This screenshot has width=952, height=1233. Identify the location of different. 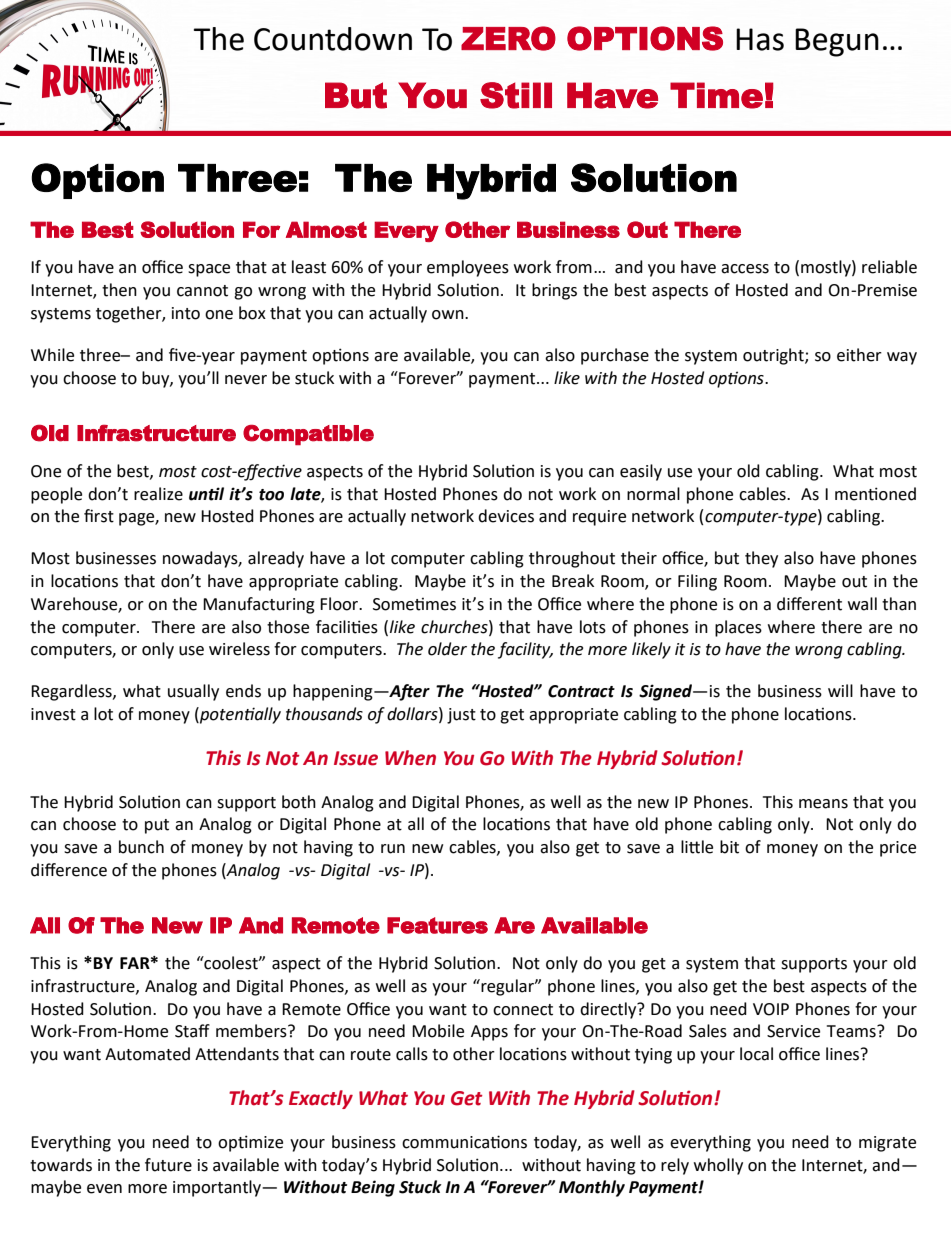
(809, 604).
